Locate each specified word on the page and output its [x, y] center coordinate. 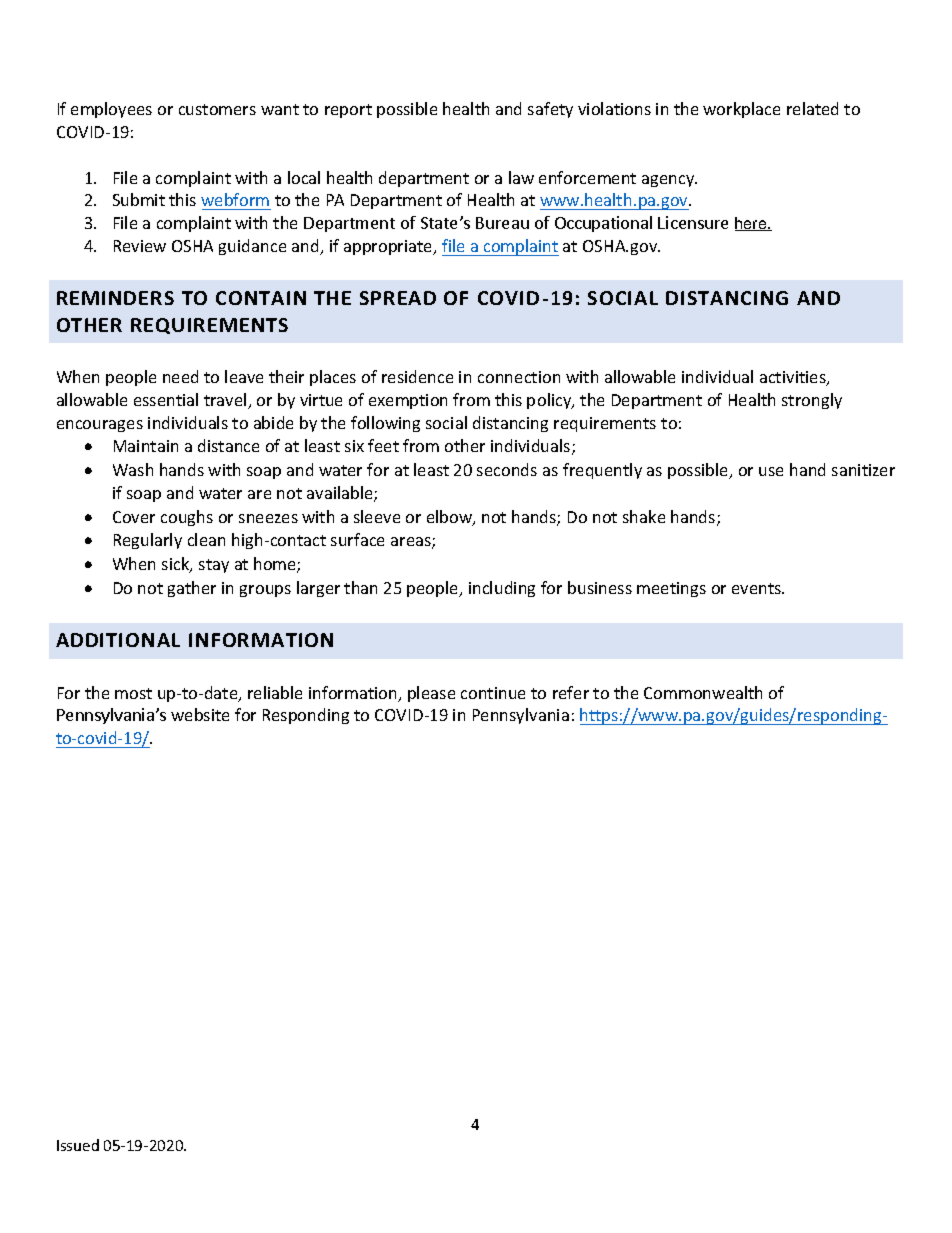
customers [217, 109]
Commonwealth [703, 692]
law [521, 177]
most [133, 693]
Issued [78, 1145]
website [200, 714]
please [431, 694]
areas [412, 543]
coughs [187, 518]
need [180, 376]
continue [493, 693]
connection [519, 377]
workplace [741, 110]
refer [571, 692]
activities [794, 378]
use [771, 471]
